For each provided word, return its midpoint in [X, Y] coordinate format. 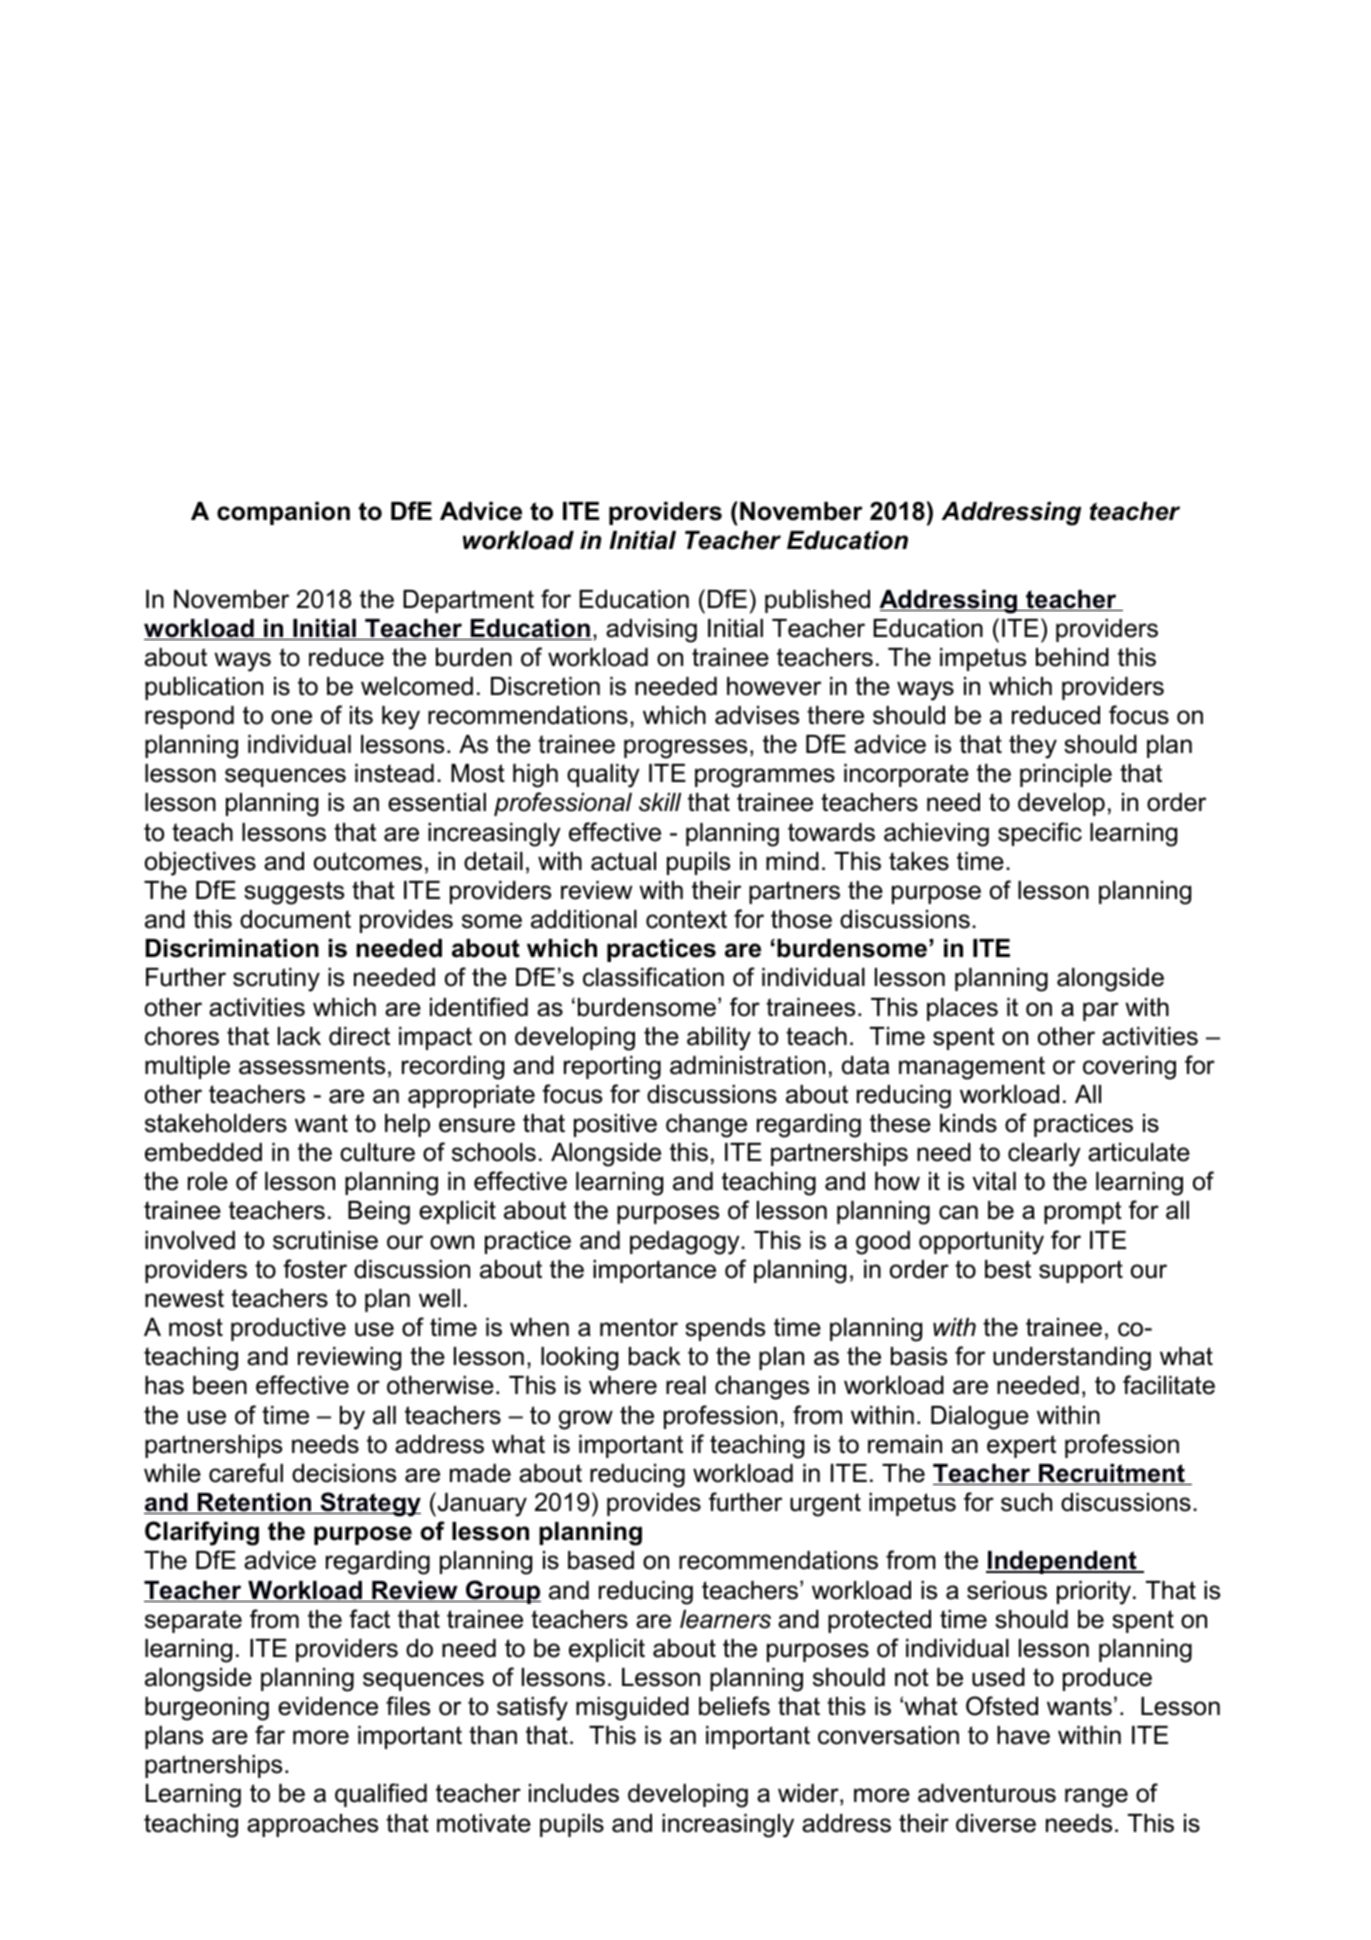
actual [623, 861]
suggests [294, 893]
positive [615, 1125]
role [208, 1181]
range [1096, 1798]
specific [1040, 834]
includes [574, 1793]
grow [586, 1420]
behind [1072, 657]
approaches [312, 1825]
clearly [1044, 1155]
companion [283, 513]
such [1026, 1502]
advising [651, 631]
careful [246, 1473]
